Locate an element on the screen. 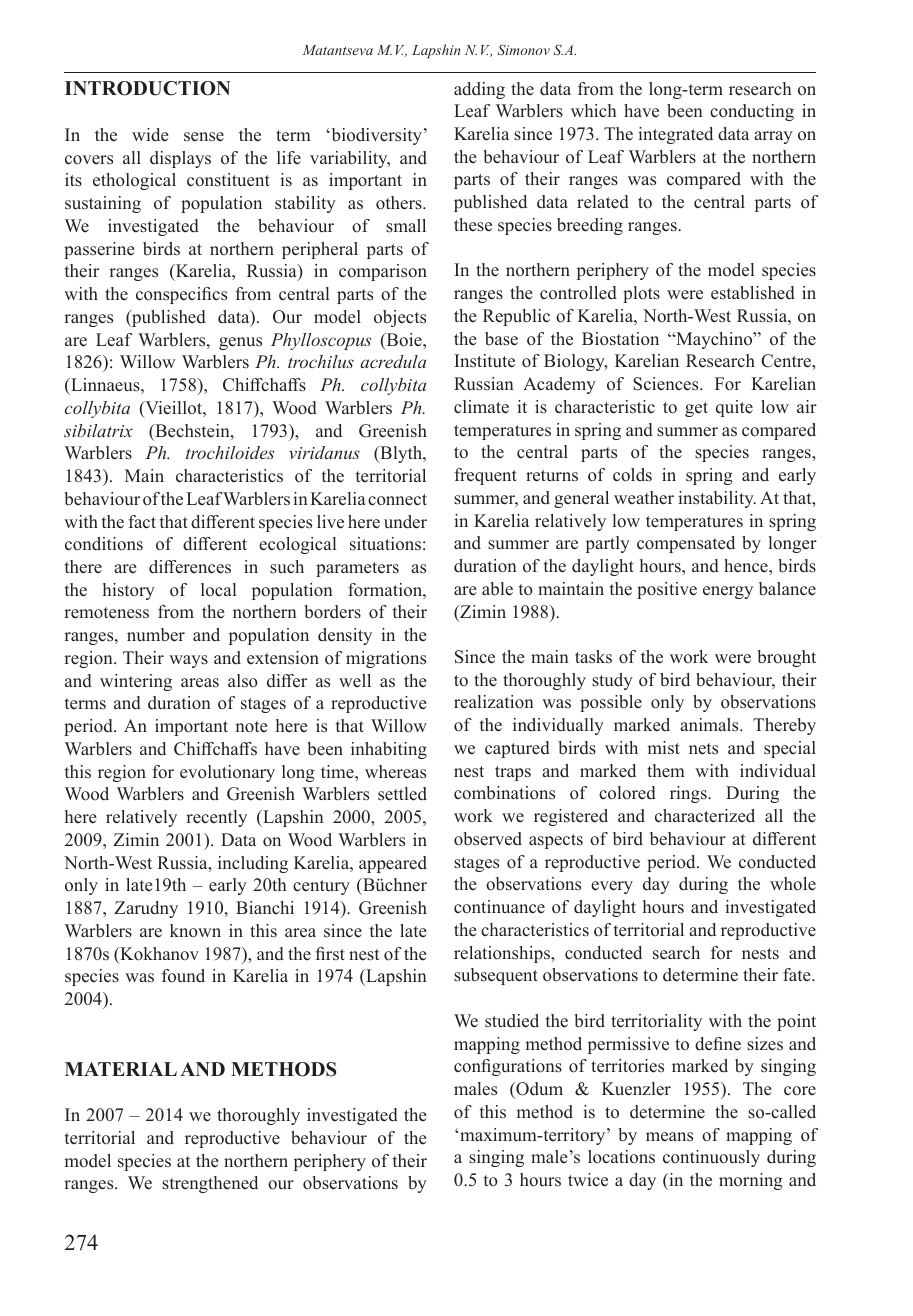  energy is located at coordinates (728, 592).
